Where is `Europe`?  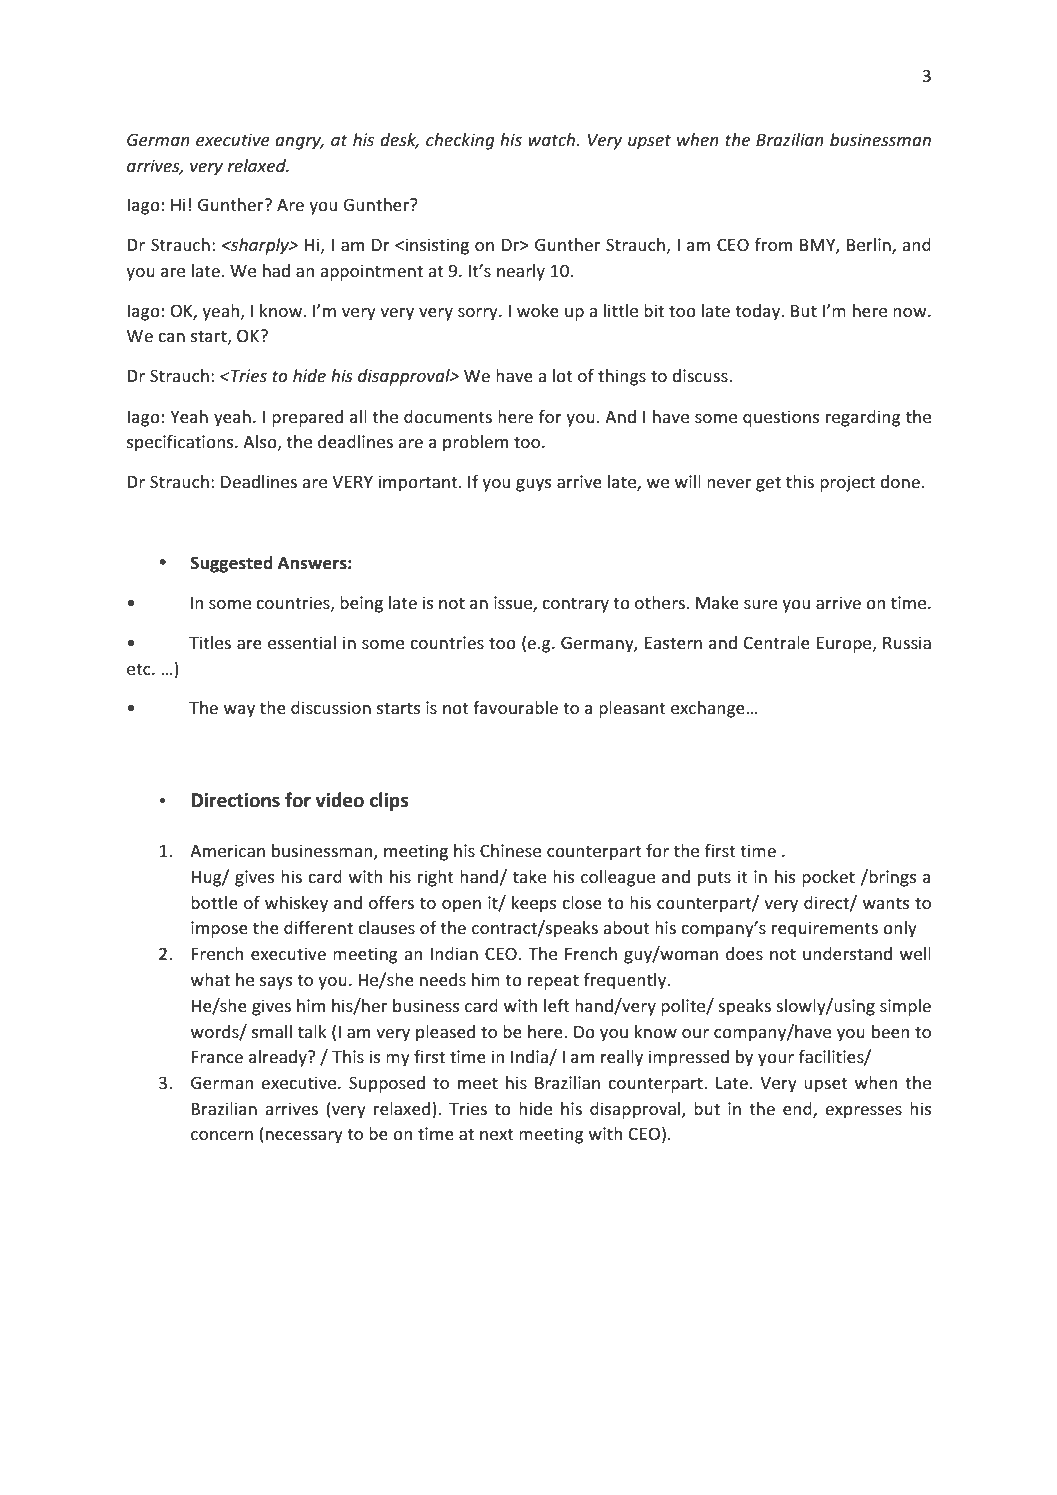 Europe is located at coordinates (845, 645).
